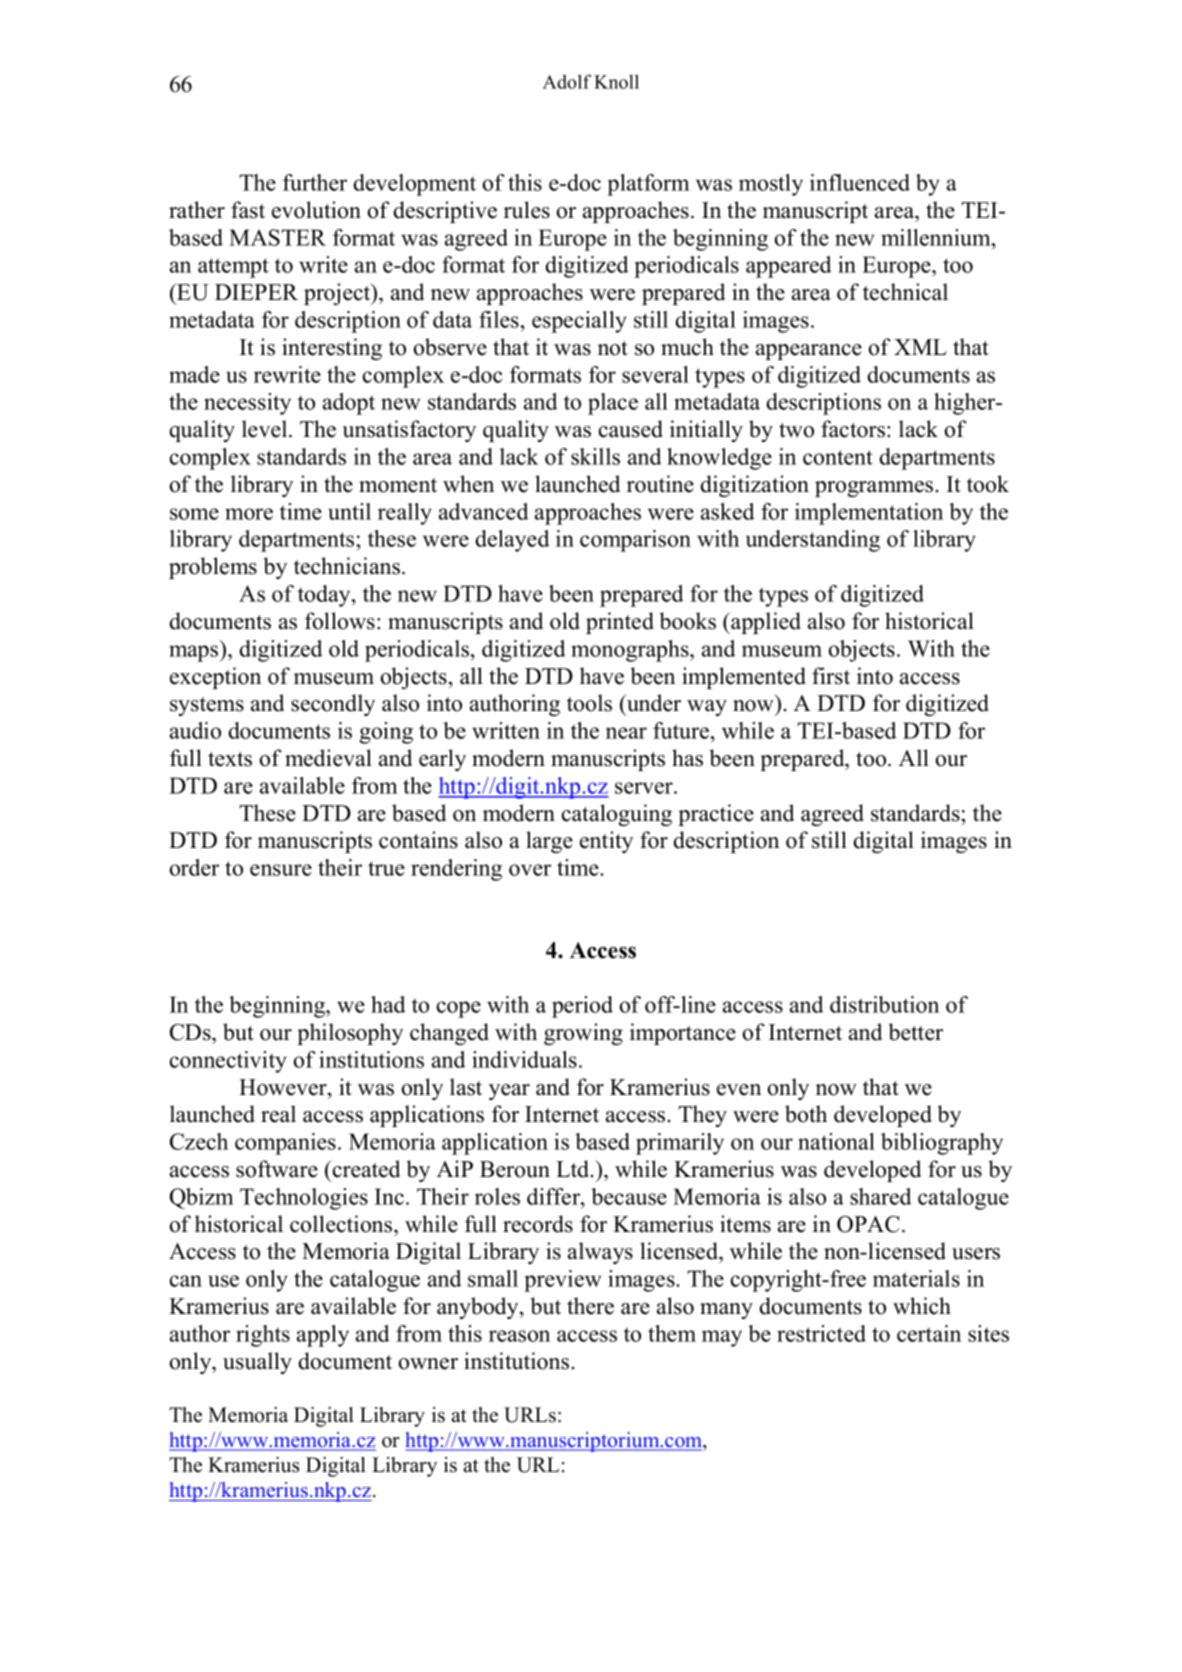 The image size is (1182, 1672). What do you see at coordinates (315, 182) in the image?
I see `further` at bounding box center [315, 182].
